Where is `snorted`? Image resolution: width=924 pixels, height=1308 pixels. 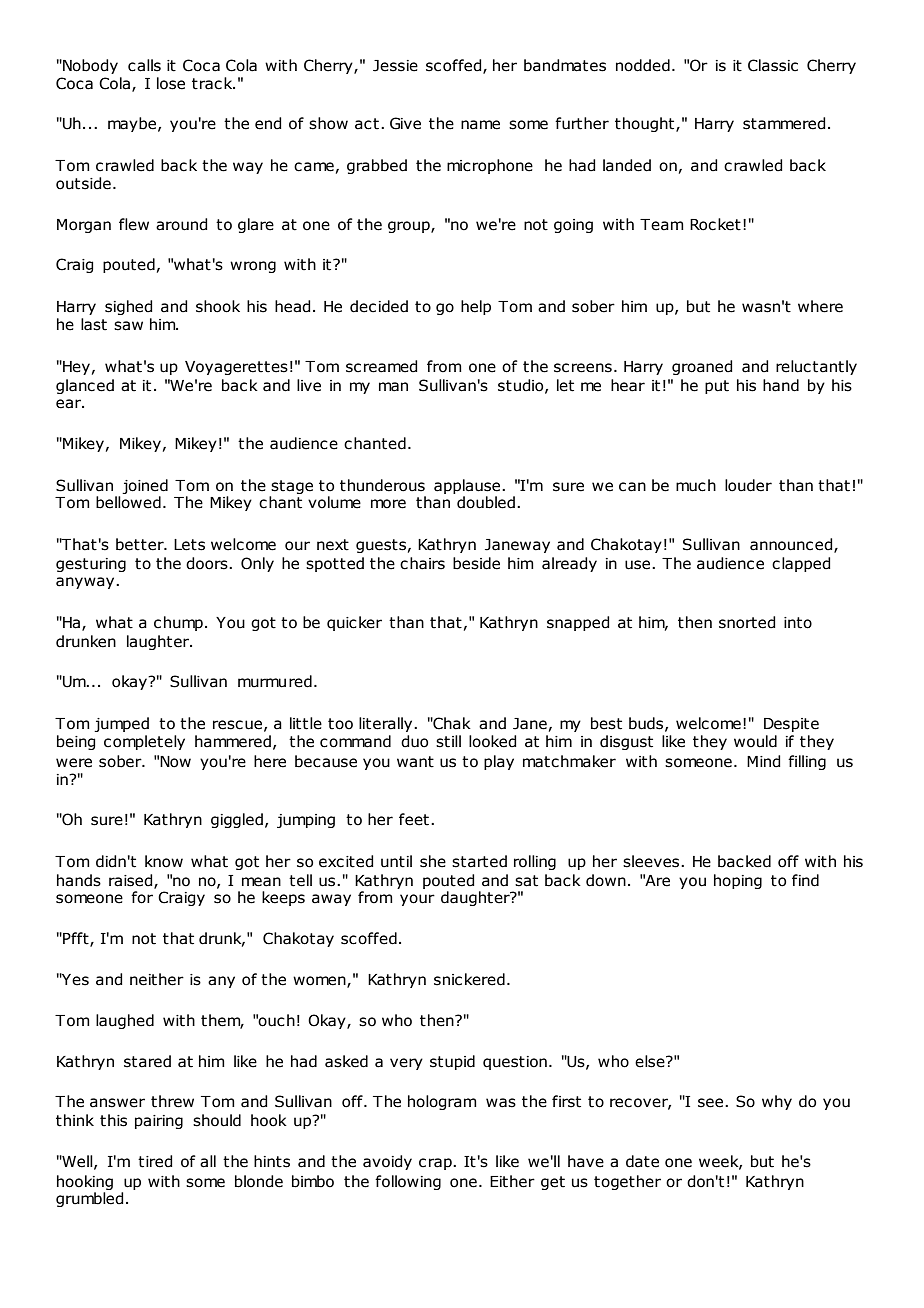
snorted is located at coordinates (747, 622).
